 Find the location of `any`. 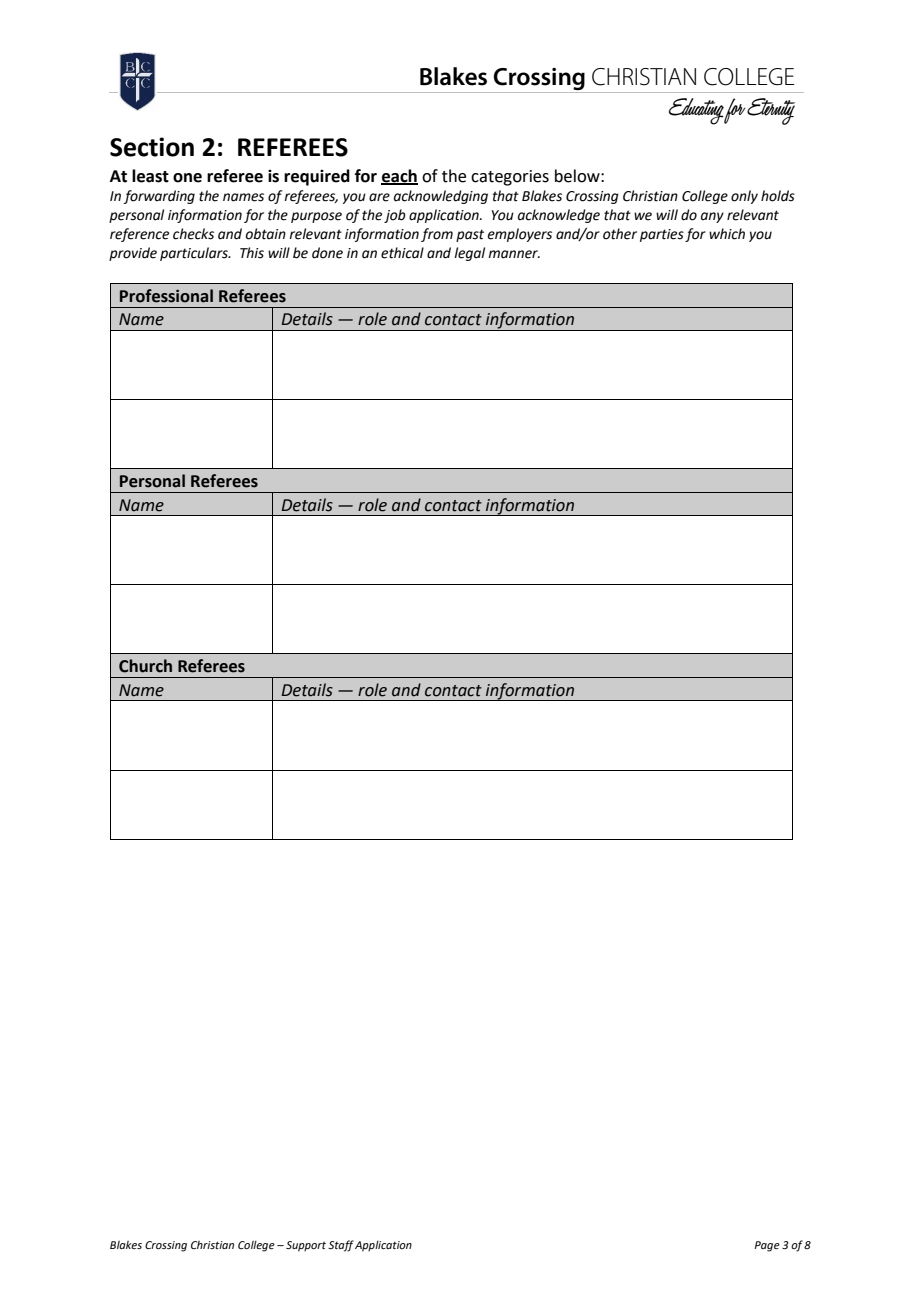

any is located at coordinates (712, 217).
